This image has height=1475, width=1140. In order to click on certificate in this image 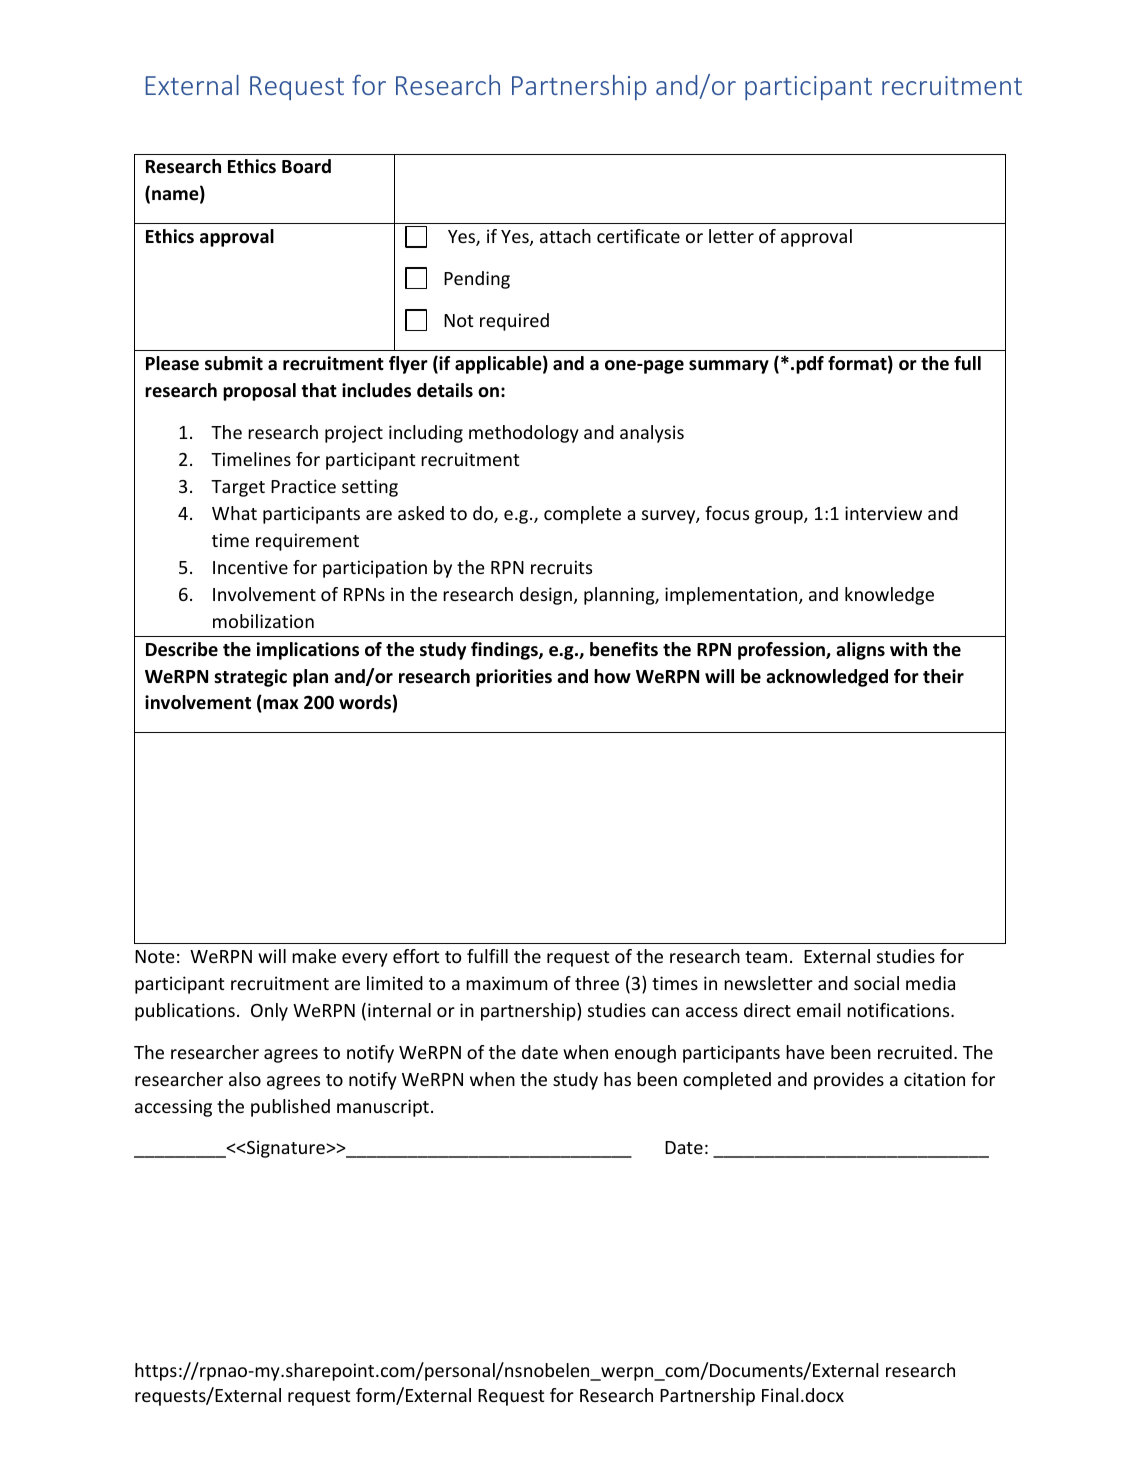, I will do `click(638, 236)`.
